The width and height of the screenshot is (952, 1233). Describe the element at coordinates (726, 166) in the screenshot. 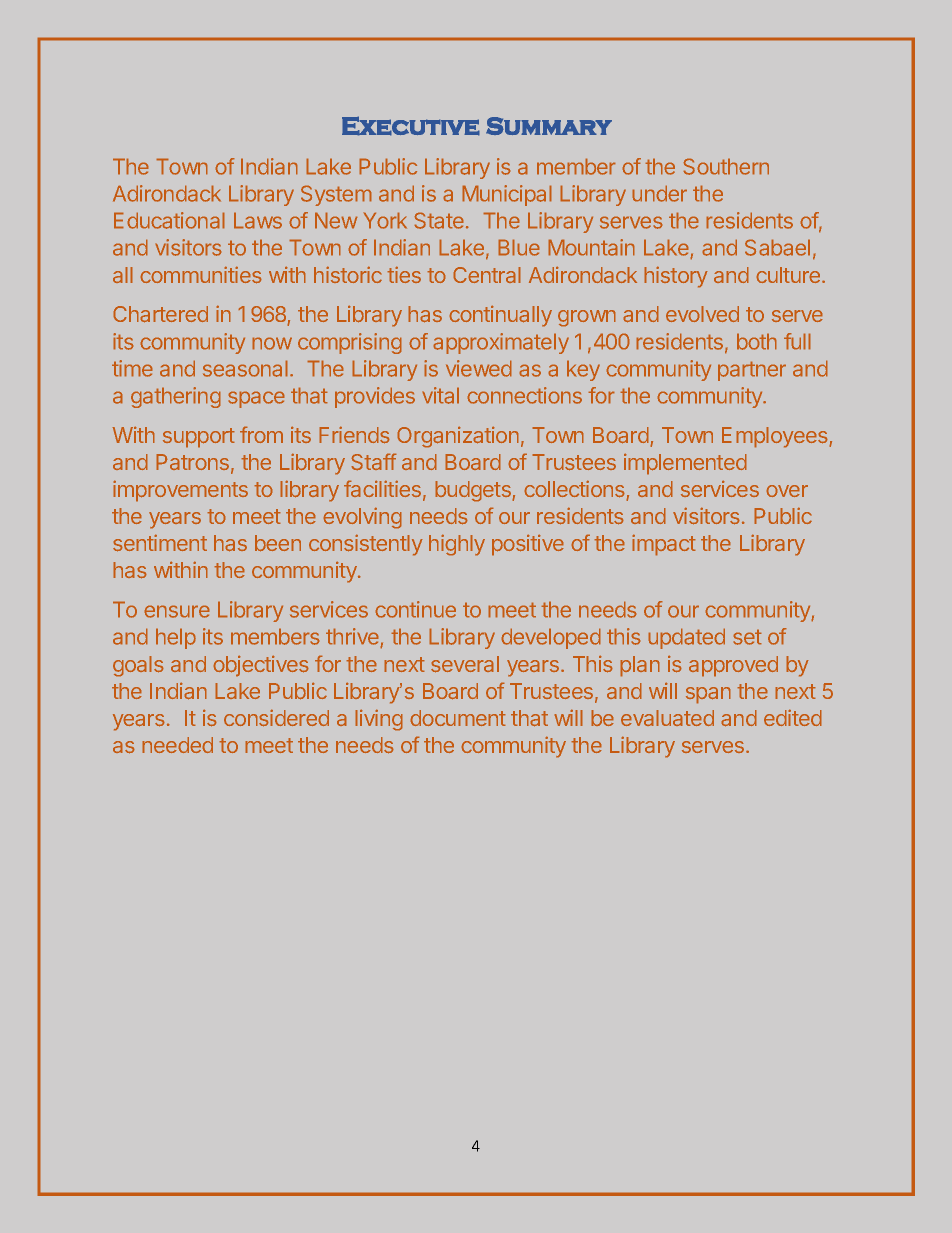

I see `Southern` at that location.
